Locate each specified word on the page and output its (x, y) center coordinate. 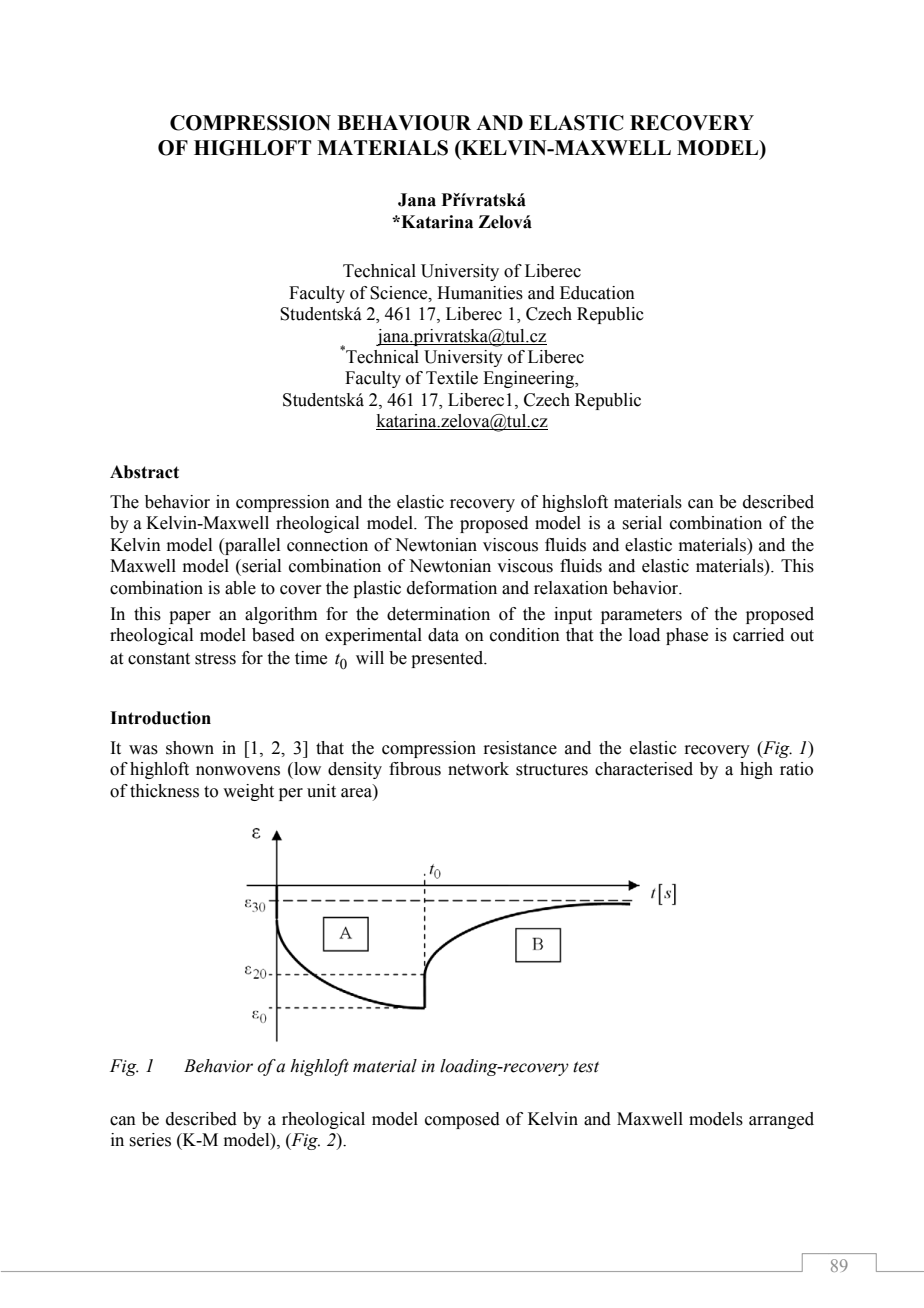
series (150, 1140)
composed (462, 1120)
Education (597, 293)
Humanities (480, 293)
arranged (781, 1120)
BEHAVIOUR (404, 123)
